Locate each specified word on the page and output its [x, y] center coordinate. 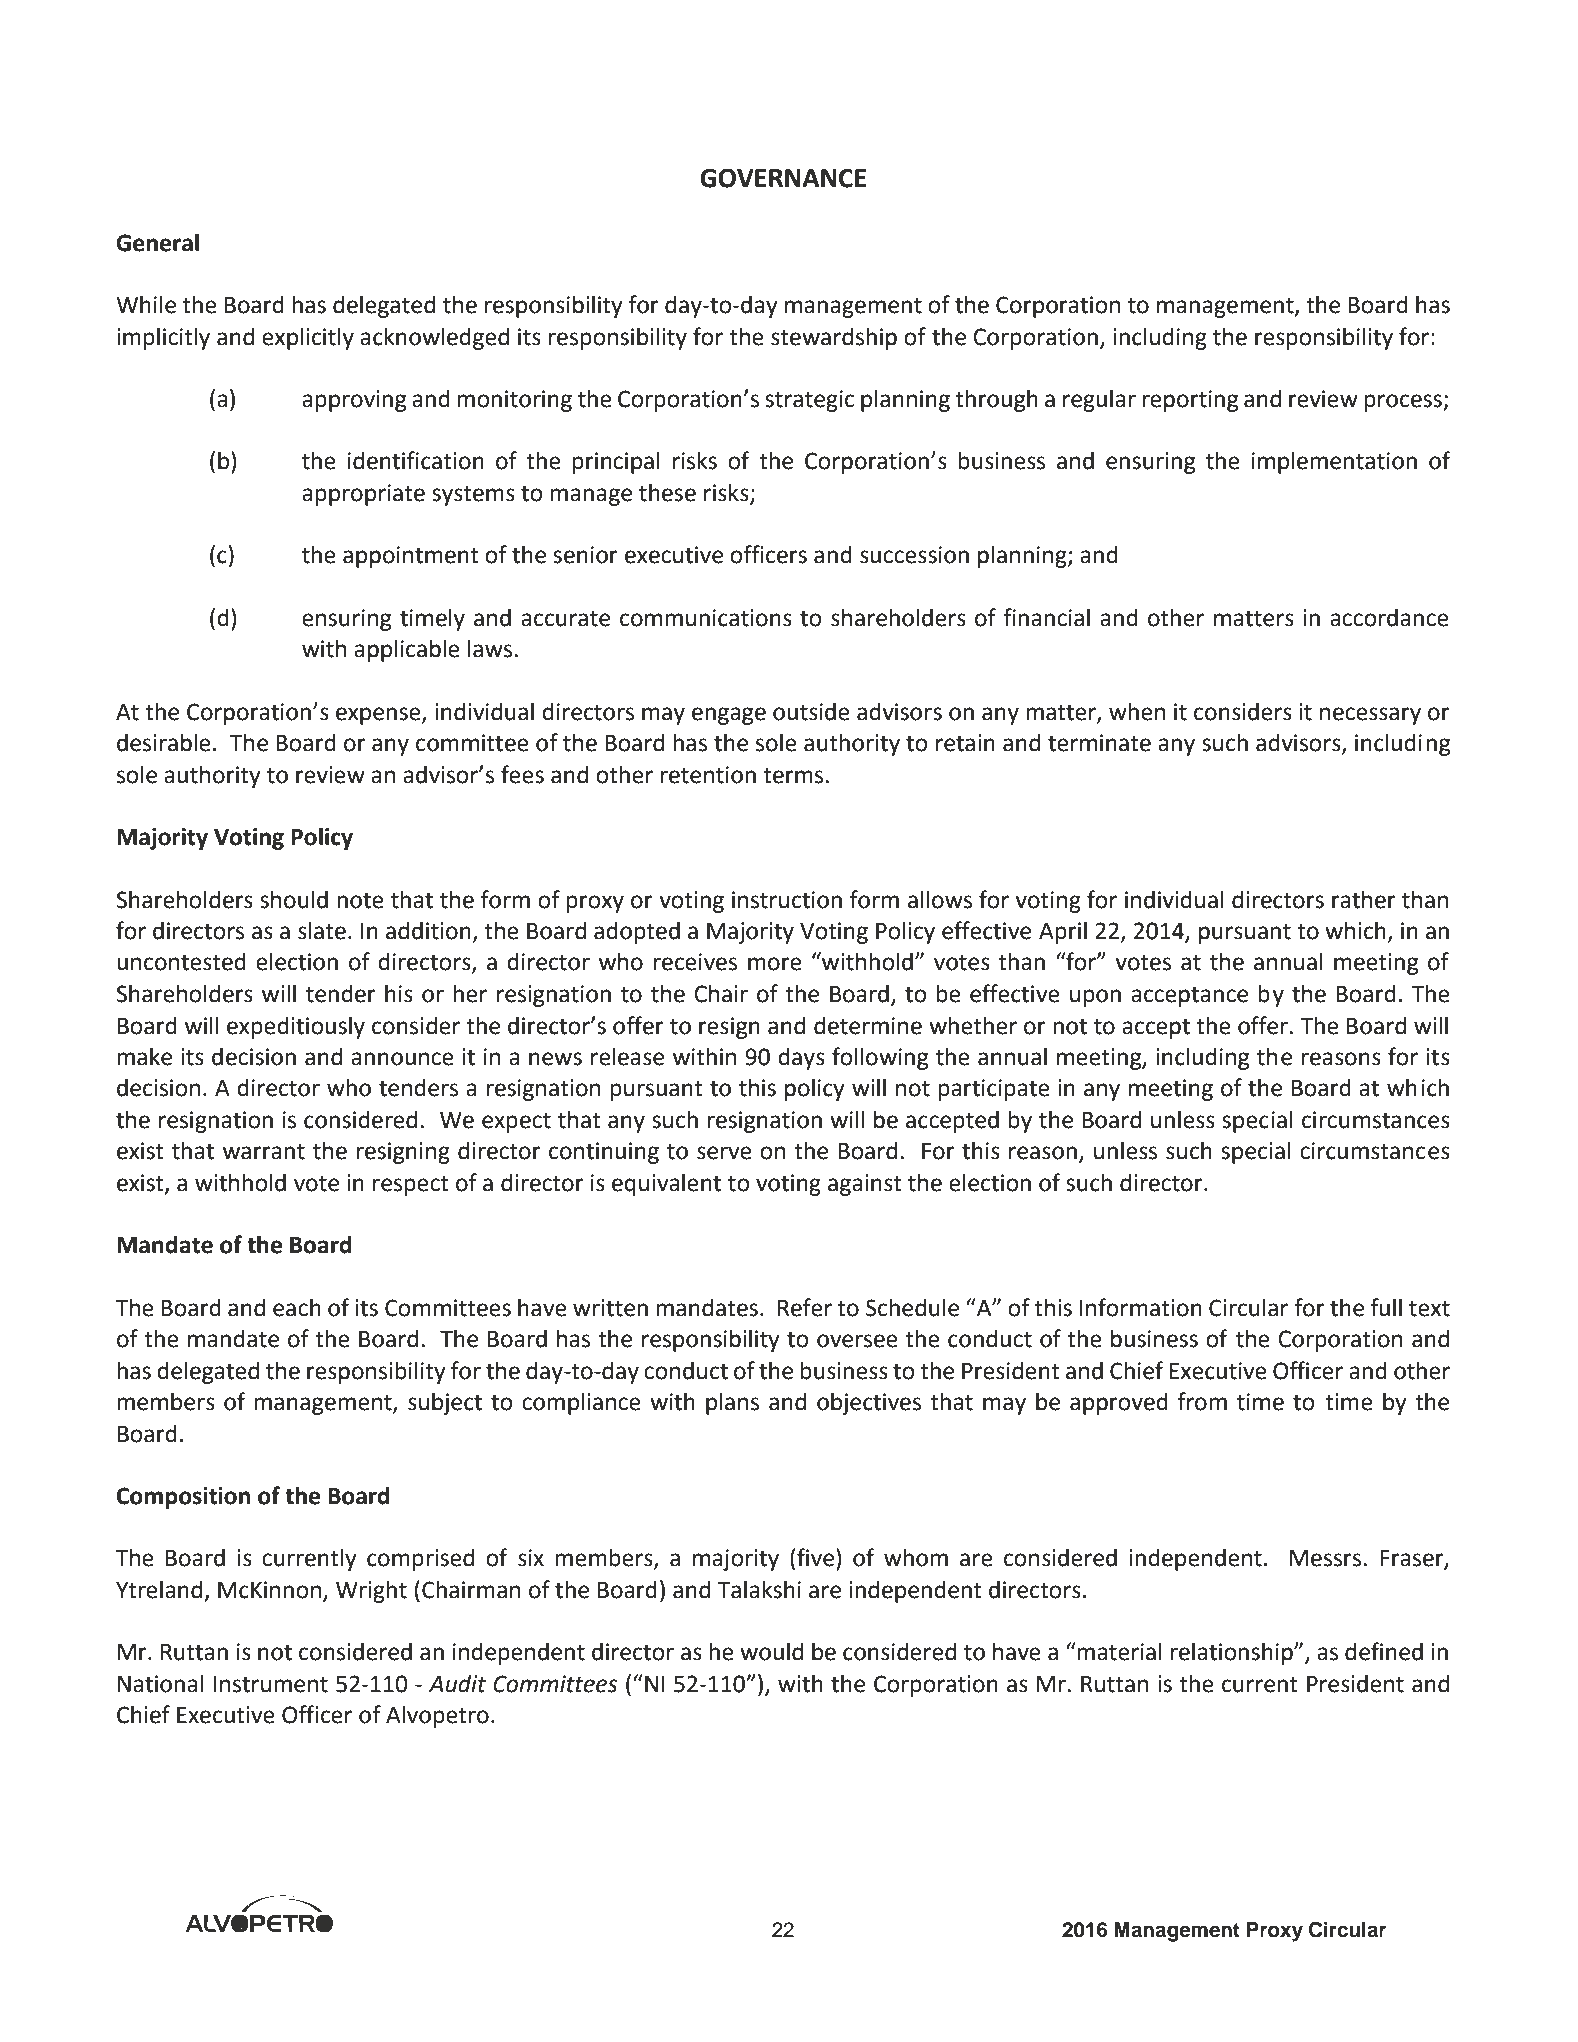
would [771, 1651]
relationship [1232, 1653]
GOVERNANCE [783, 178]
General [158, 242]
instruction [787, 900]
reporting [1190, 401]
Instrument [271, 1684]
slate [322, 930]
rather [1364, 899]
